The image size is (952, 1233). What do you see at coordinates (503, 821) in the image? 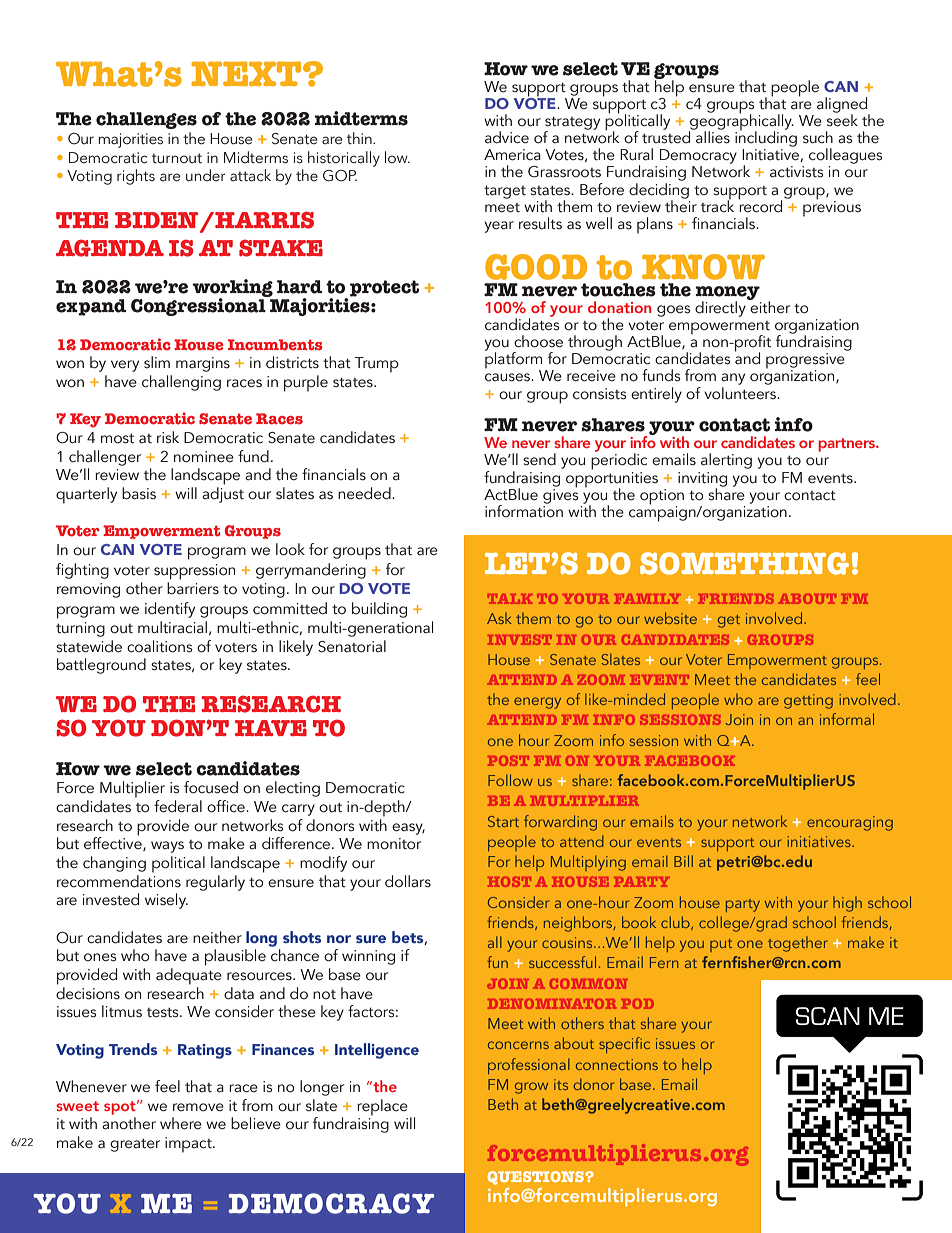
I see `Start` at bounding box center [503, 821].
